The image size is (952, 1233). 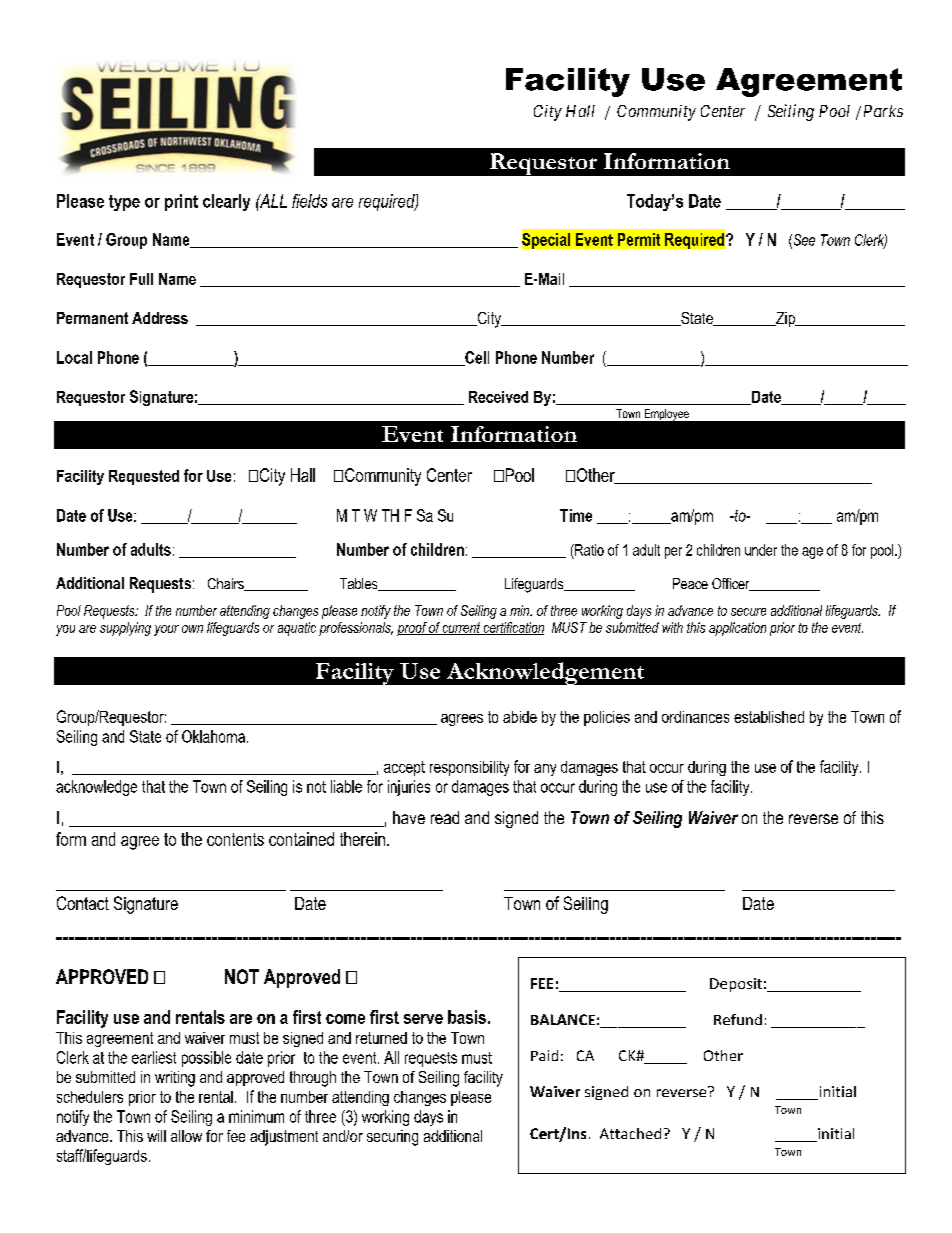 I want to click on Parks, so click(x=883, y=111).
